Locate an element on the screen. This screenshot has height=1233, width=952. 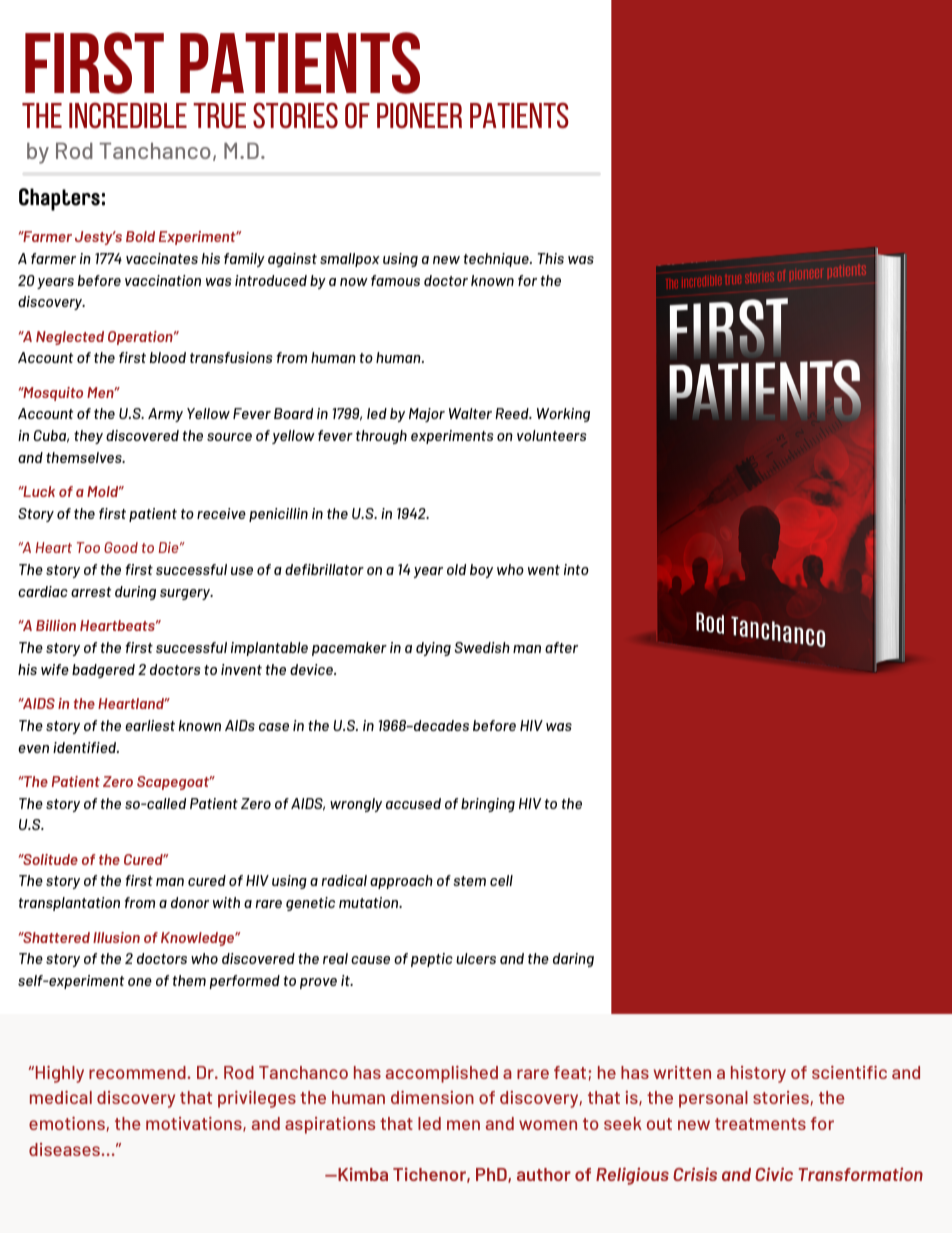
boy is located at coordinates (481, 571).
